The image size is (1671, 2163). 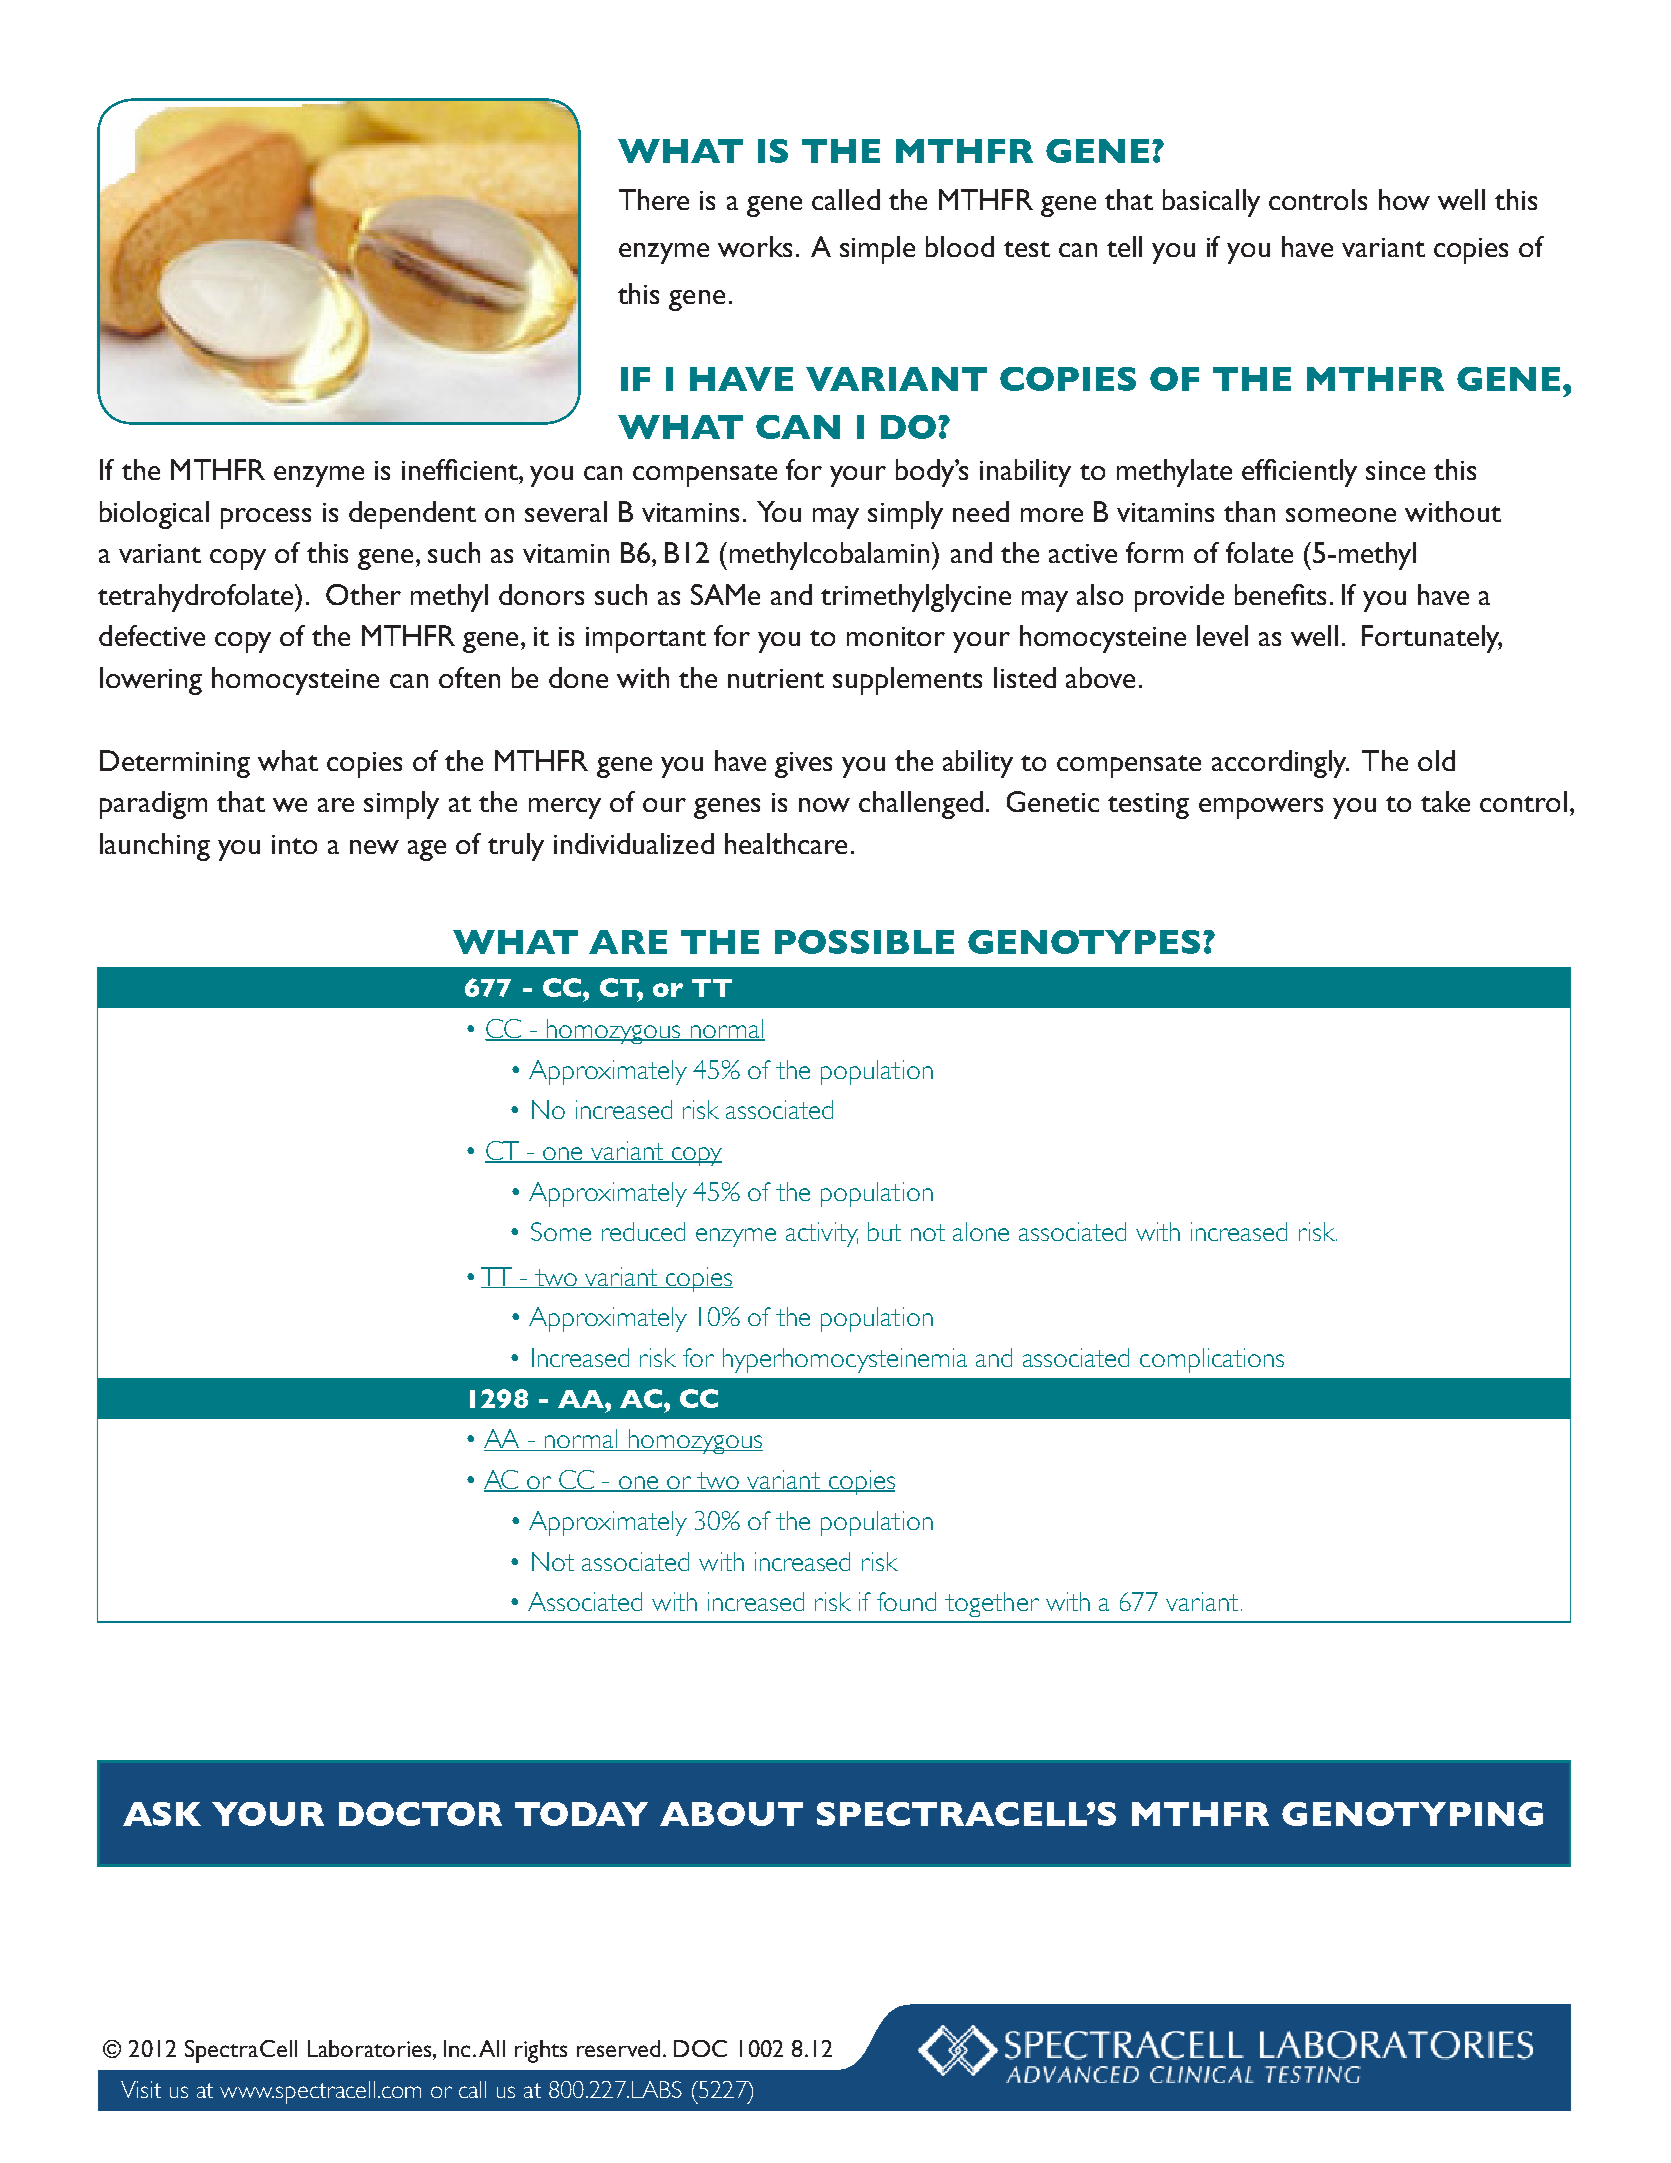 I want to click on DOCTOR, so click(x=420, y=1814).
